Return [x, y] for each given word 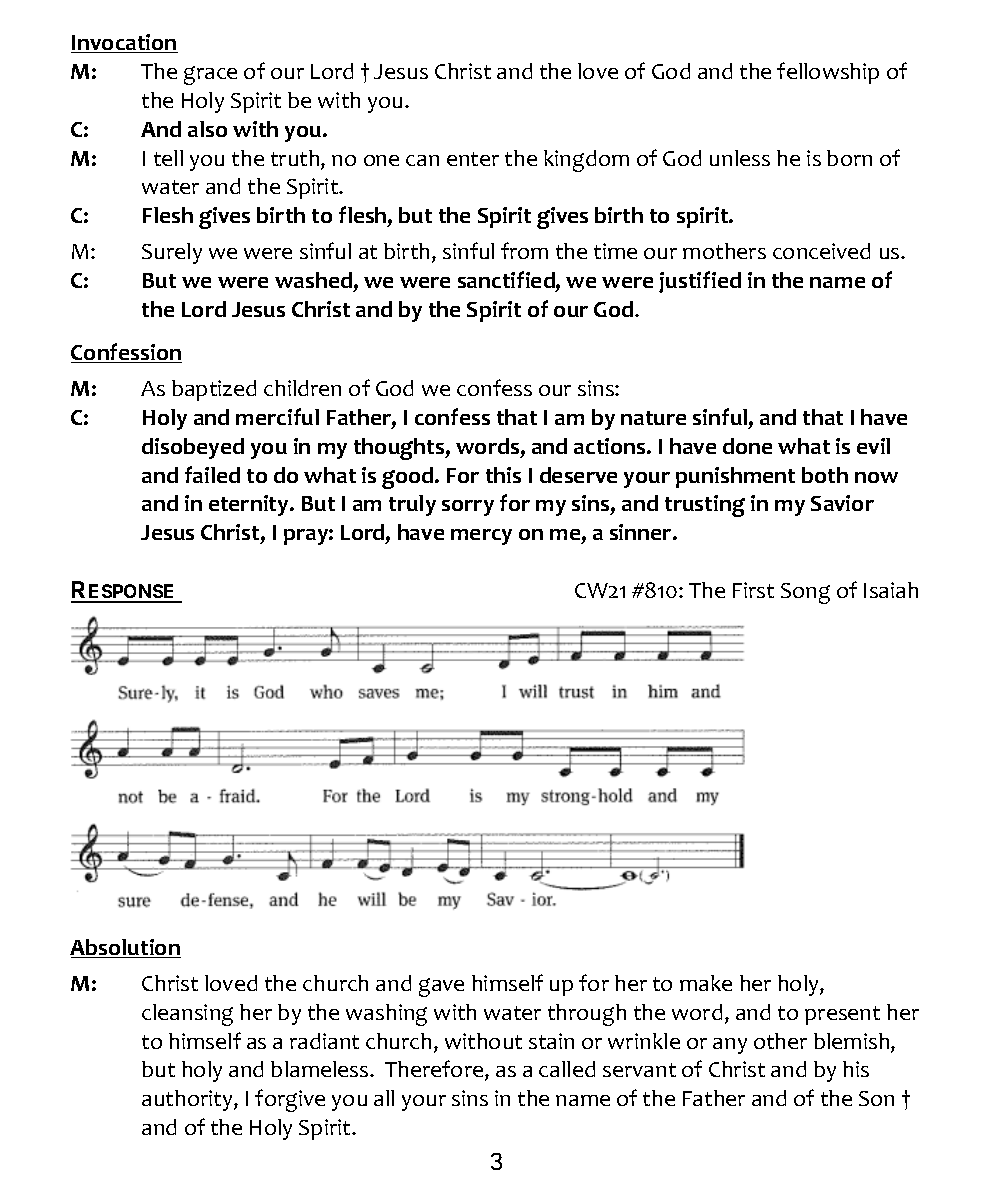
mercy [481, 537]
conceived [821, 251]
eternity [250, 505]
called [567, 1069]
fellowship [828, 73]
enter [473, 159]
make [706, 983]
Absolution [125, 948]
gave [441, 987]
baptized [214, 390]
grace [210, 75]
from [524, 250]
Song [805, 593]
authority [188, 1100]
